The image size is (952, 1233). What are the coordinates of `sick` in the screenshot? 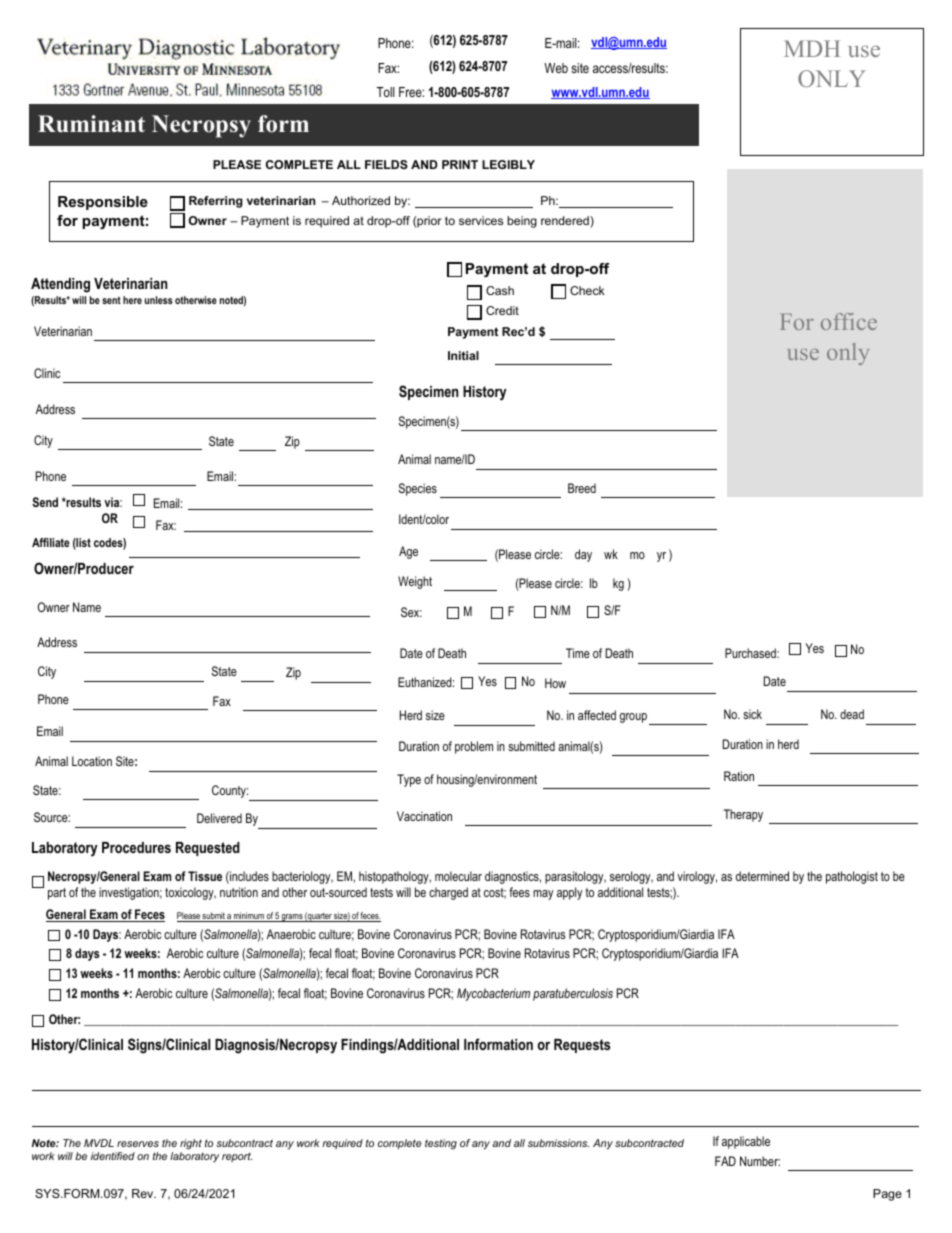 It's located at (752, 714).
